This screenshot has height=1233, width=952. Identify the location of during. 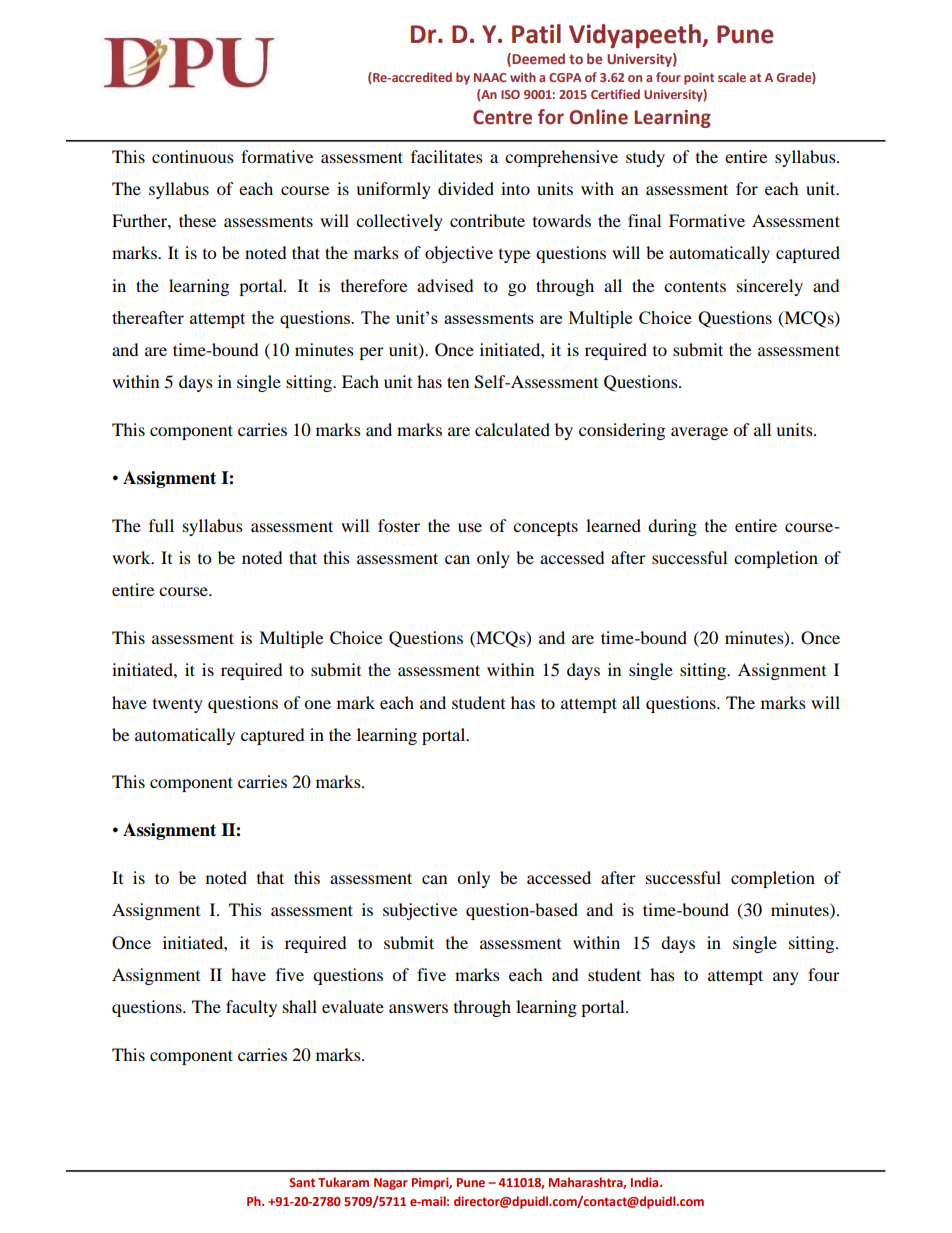
(672, 527).
